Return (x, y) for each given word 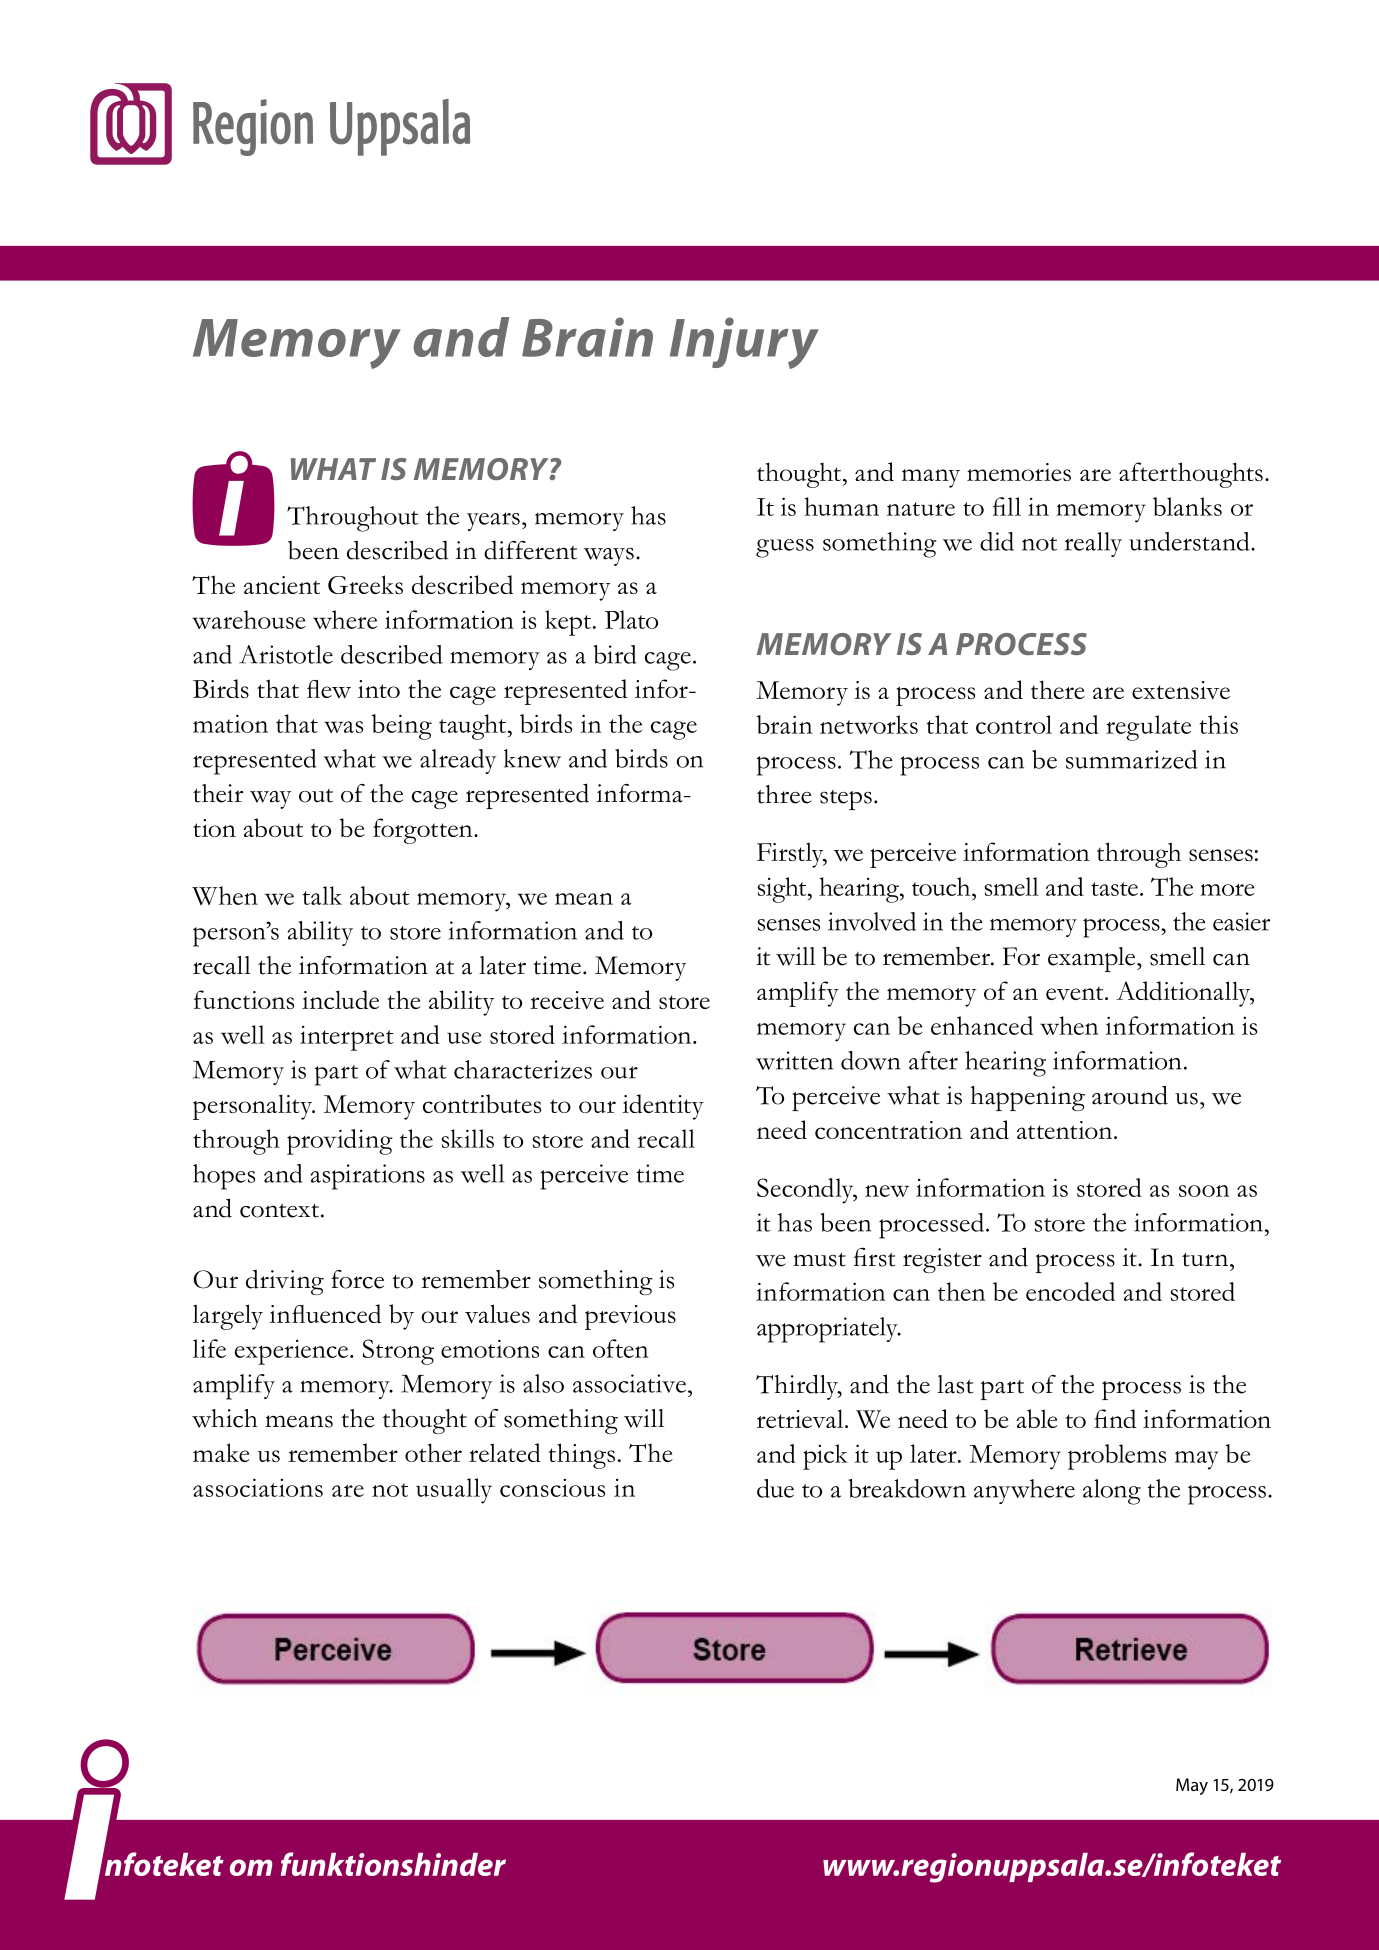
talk (322, 895)
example (1093, 959)
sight (783, 890)
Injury (744, 343)
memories (1019, 472)
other (433, 1452)
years (493, 521)
